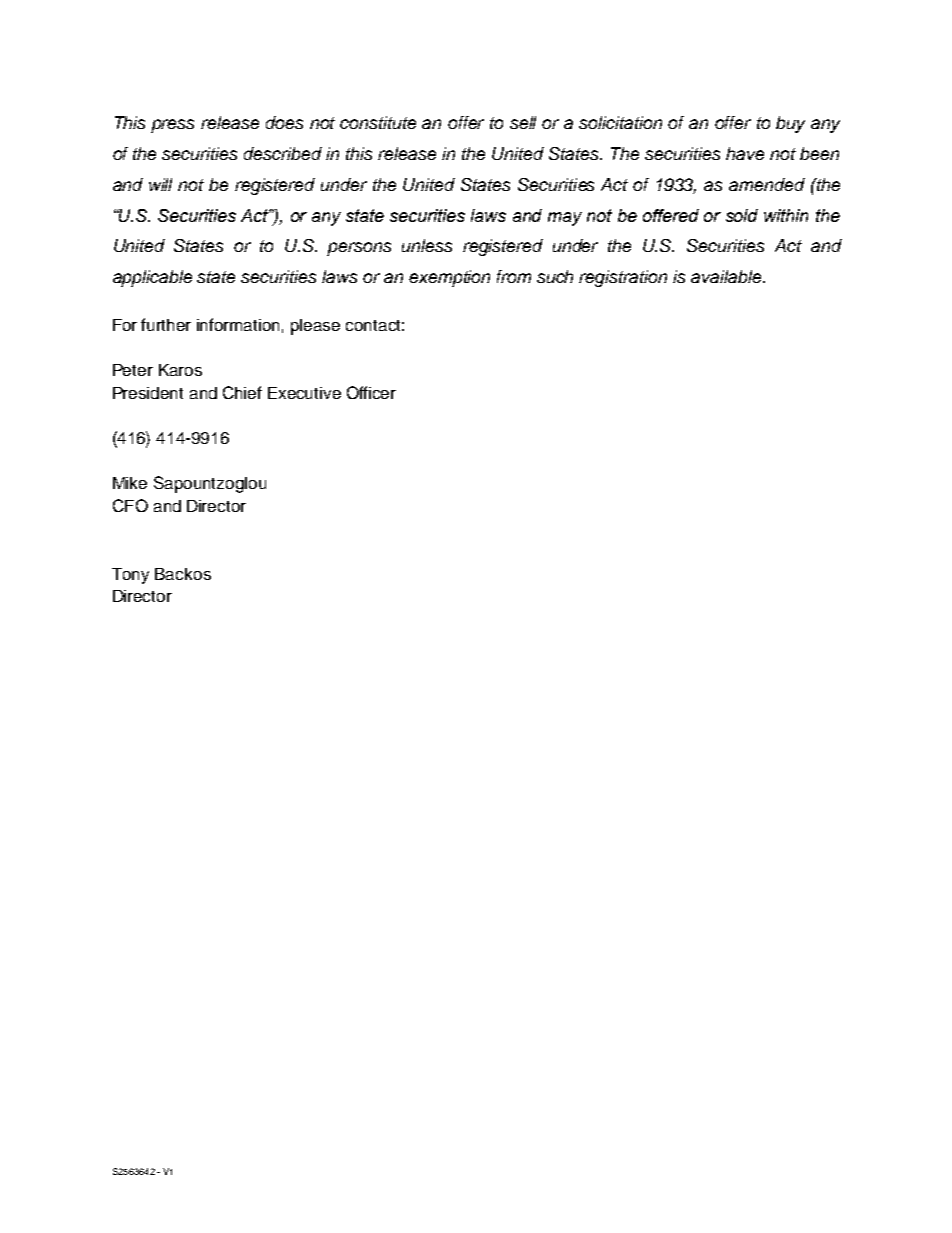 The height and width of the document is (1233, 952). Describe the element at coordinates (727, 276) in the document. I see `available` at that location.
